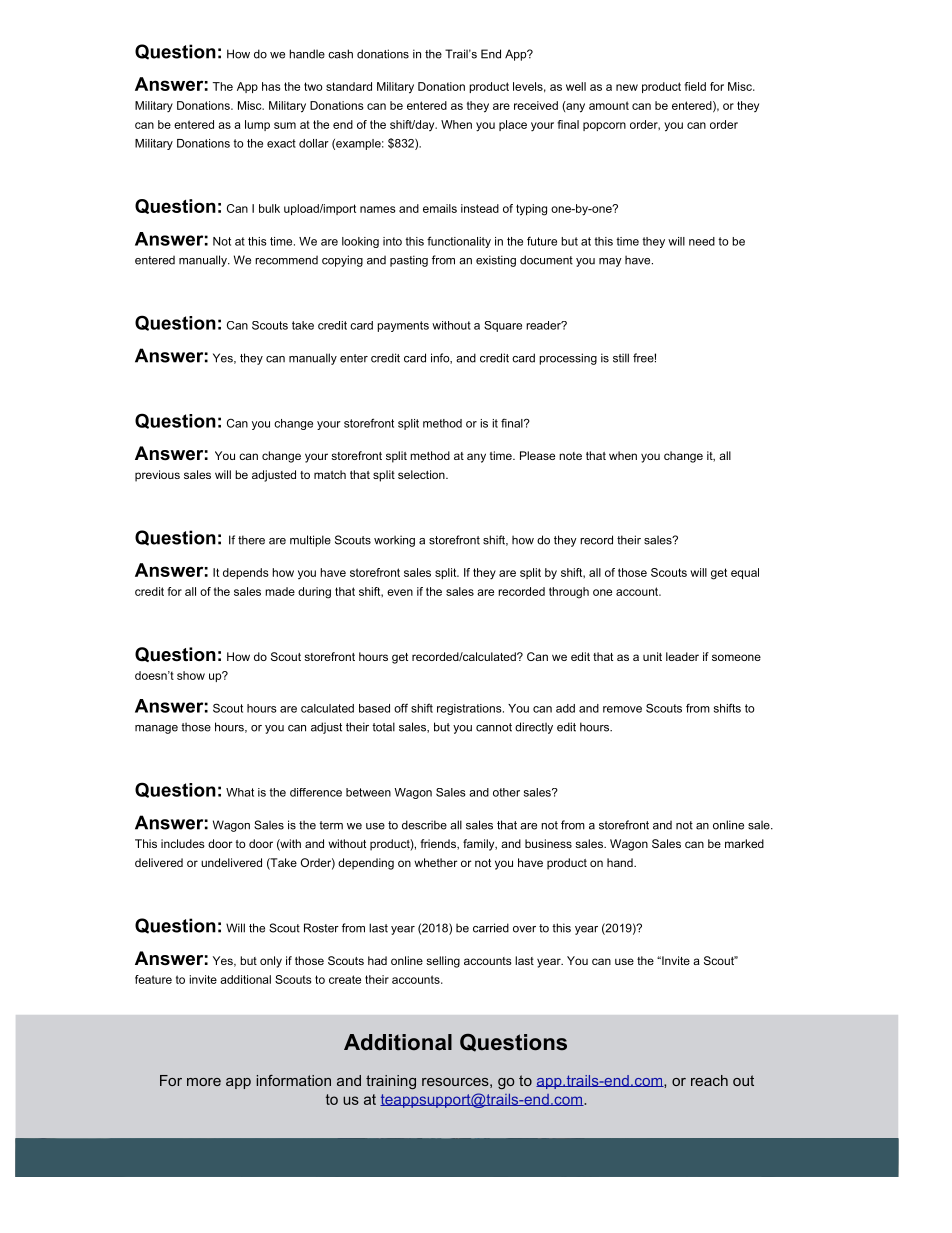 The image size is (952, 1233). I want to click on marked, so click(744, 843).
